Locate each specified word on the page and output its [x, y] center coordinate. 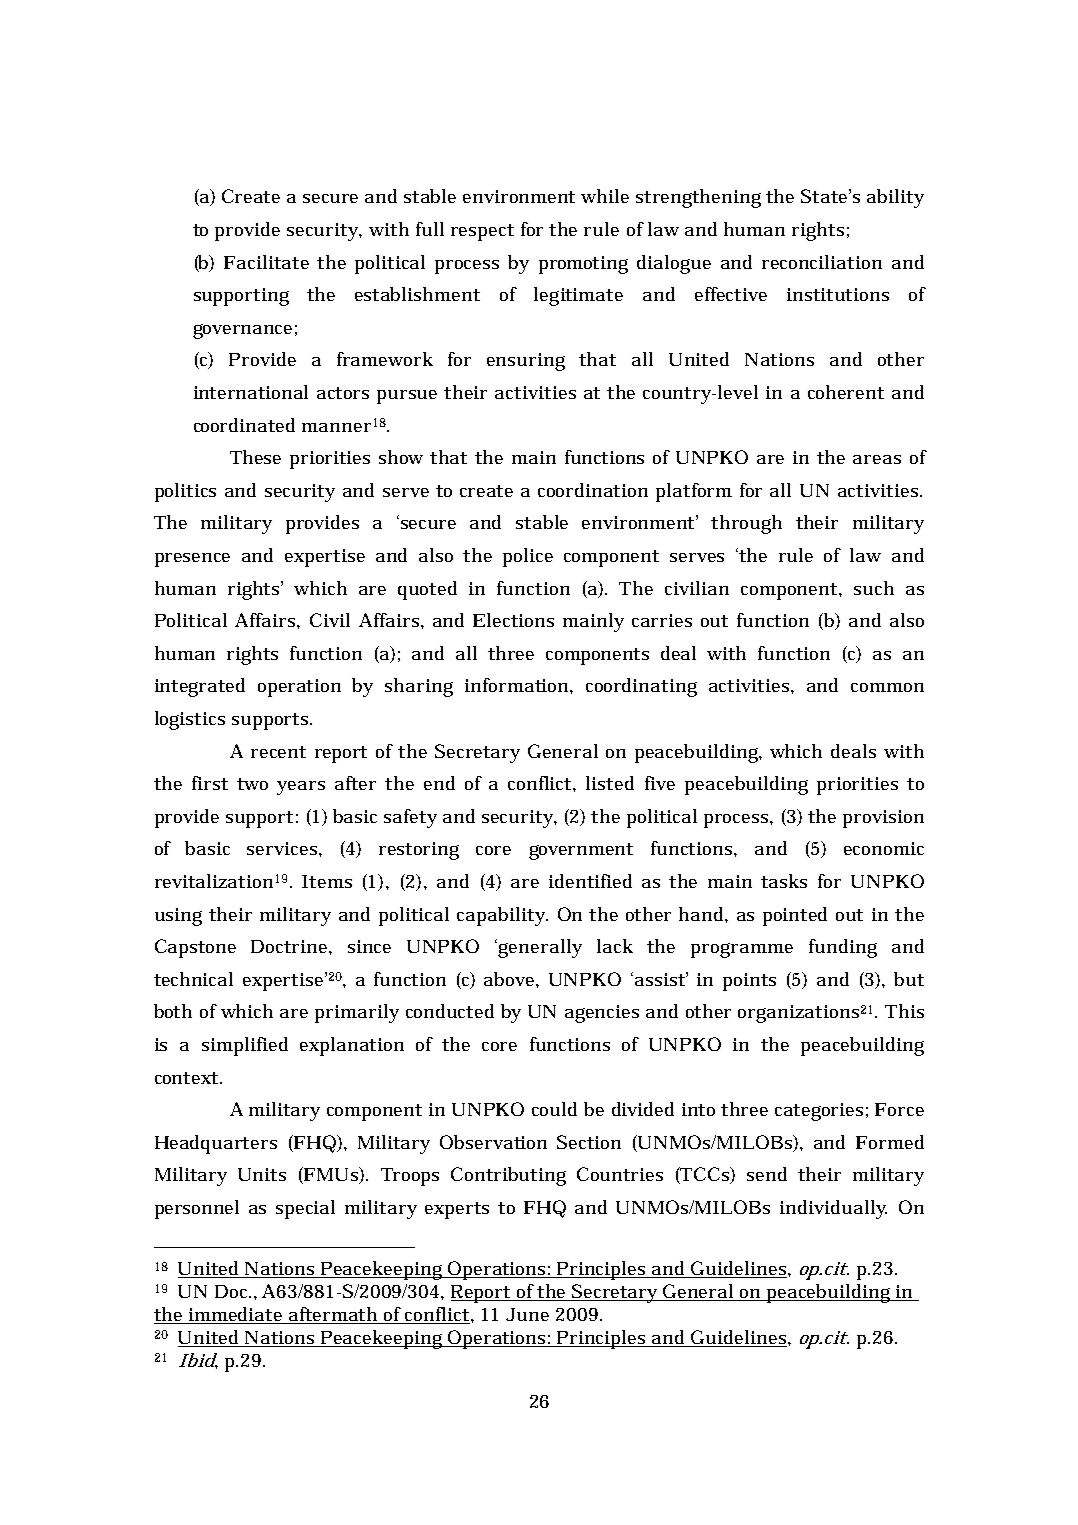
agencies [602, 1014]
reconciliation [822, 262]
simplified [245, 1046]
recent [278, 752]
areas [877, 459]
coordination [593, 490]
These [255, 457]
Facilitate [266, 262]
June [527, 1314]
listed [610, 783]
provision [883, 819]
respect [482, 232]
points [749, 982]
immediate [236, 1315]
